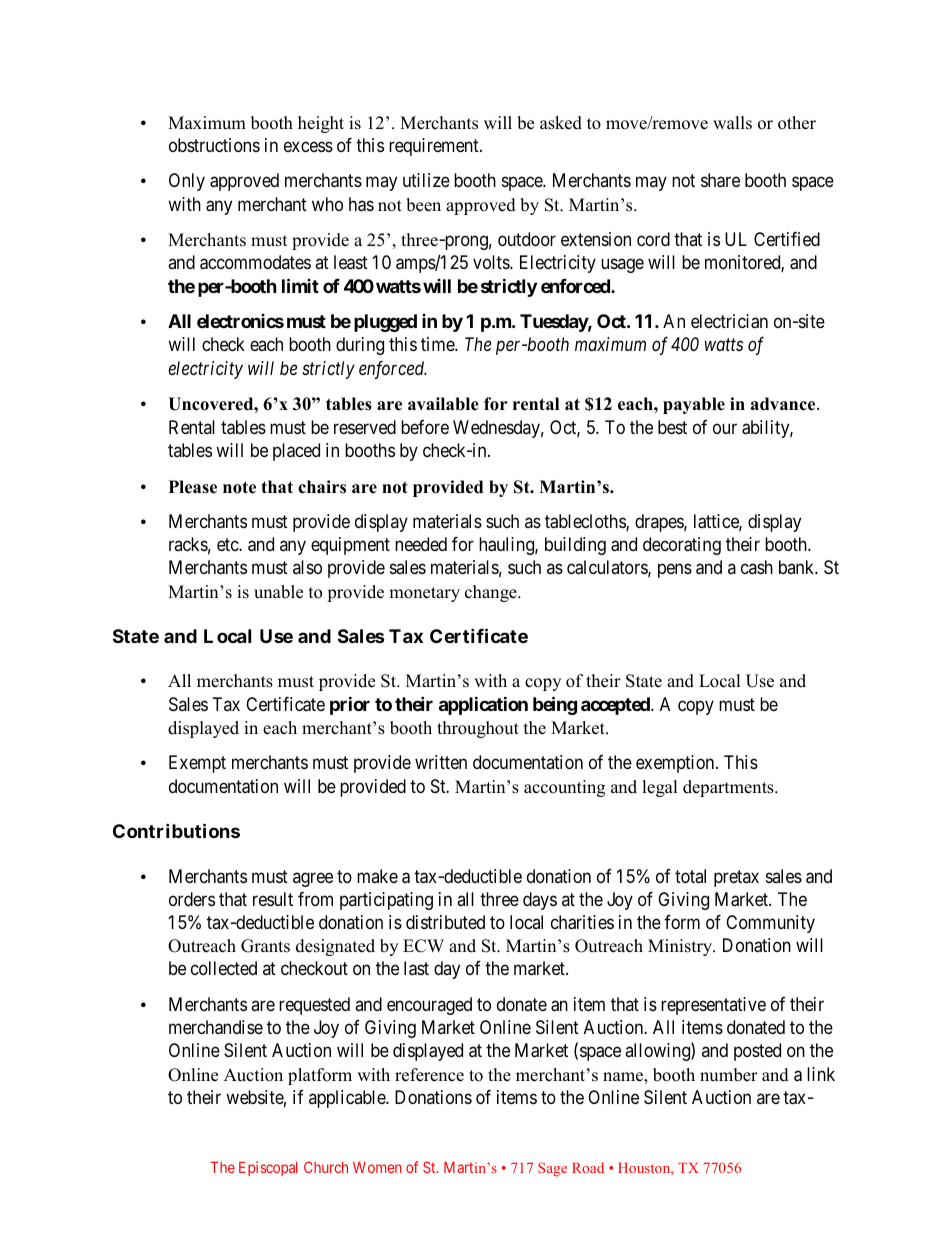 The image size is (952, 1233). Describe the element at coordinates (540, 901) in the document. I see `days` at that location.
